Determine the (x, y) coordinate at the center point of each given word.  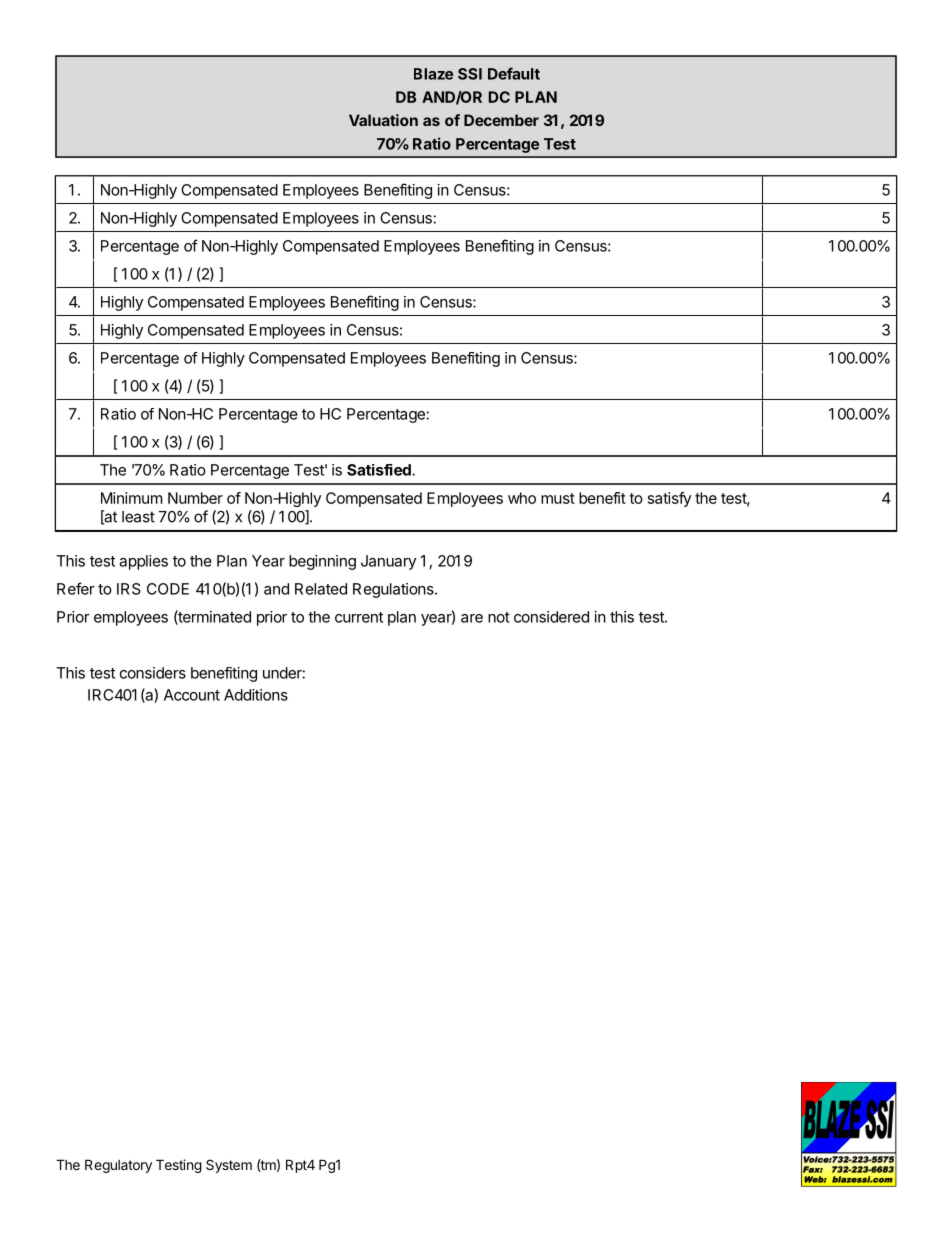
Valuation (383, 120)
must (558, 498)
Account (192, 695)
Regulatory (118, 1166)
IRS (129, 589)
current (359, 617)
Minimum (131, 498)
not (499, 617)
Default (514, 73)
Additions (256, 695)
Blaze (433, 74)
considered (551, 617)
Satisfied (379, 470)
